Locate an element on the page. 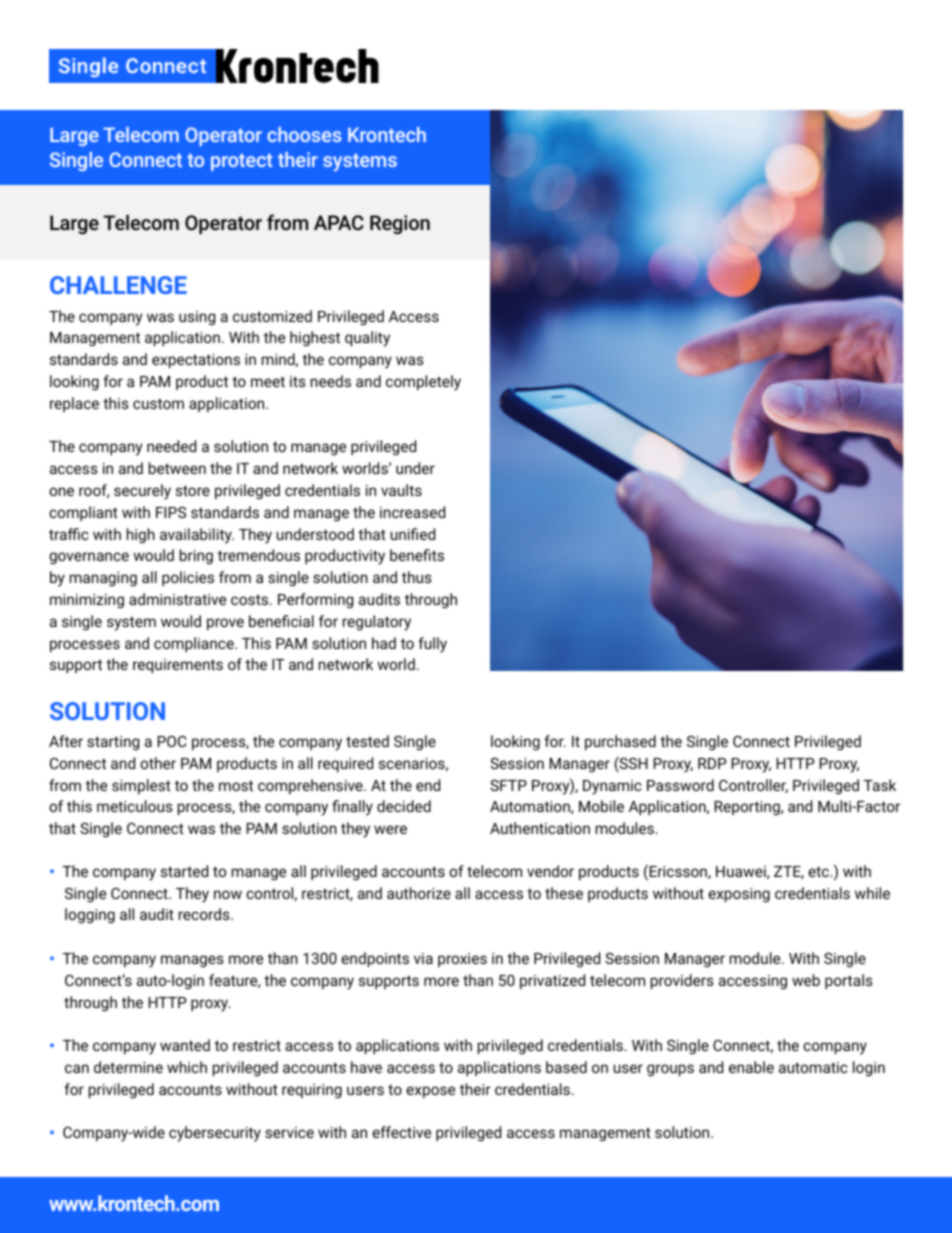  records is located at coordinates (205, 914).
